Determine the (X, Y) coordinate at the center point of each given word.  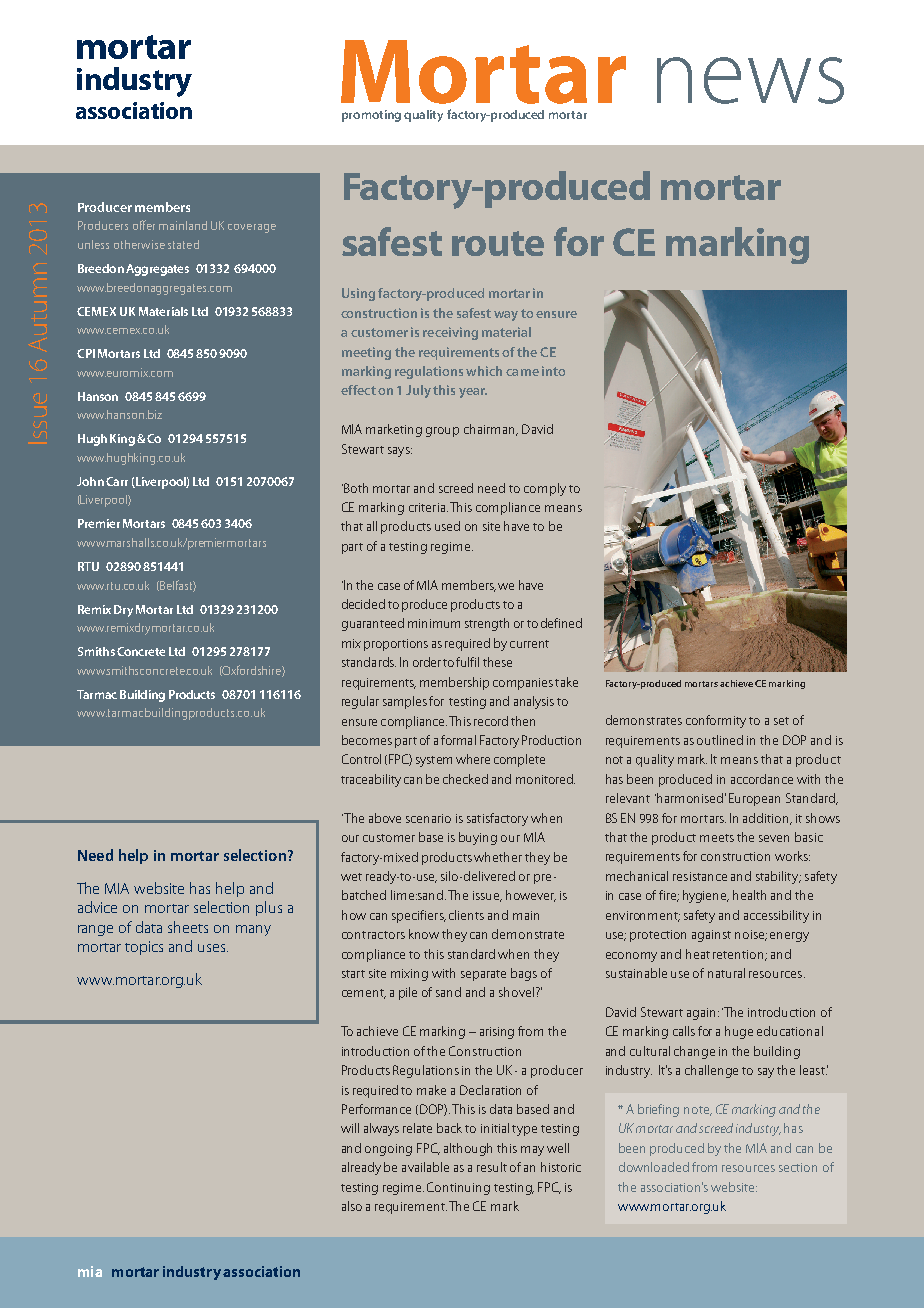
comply (545, 489)
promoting (371, 116)
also (352, 1206)
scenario (428, 818)
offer (144, 225)
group (442, 432)
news (750, 80)
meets (717, 838)
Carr (117, 481)
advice (97, 907)
